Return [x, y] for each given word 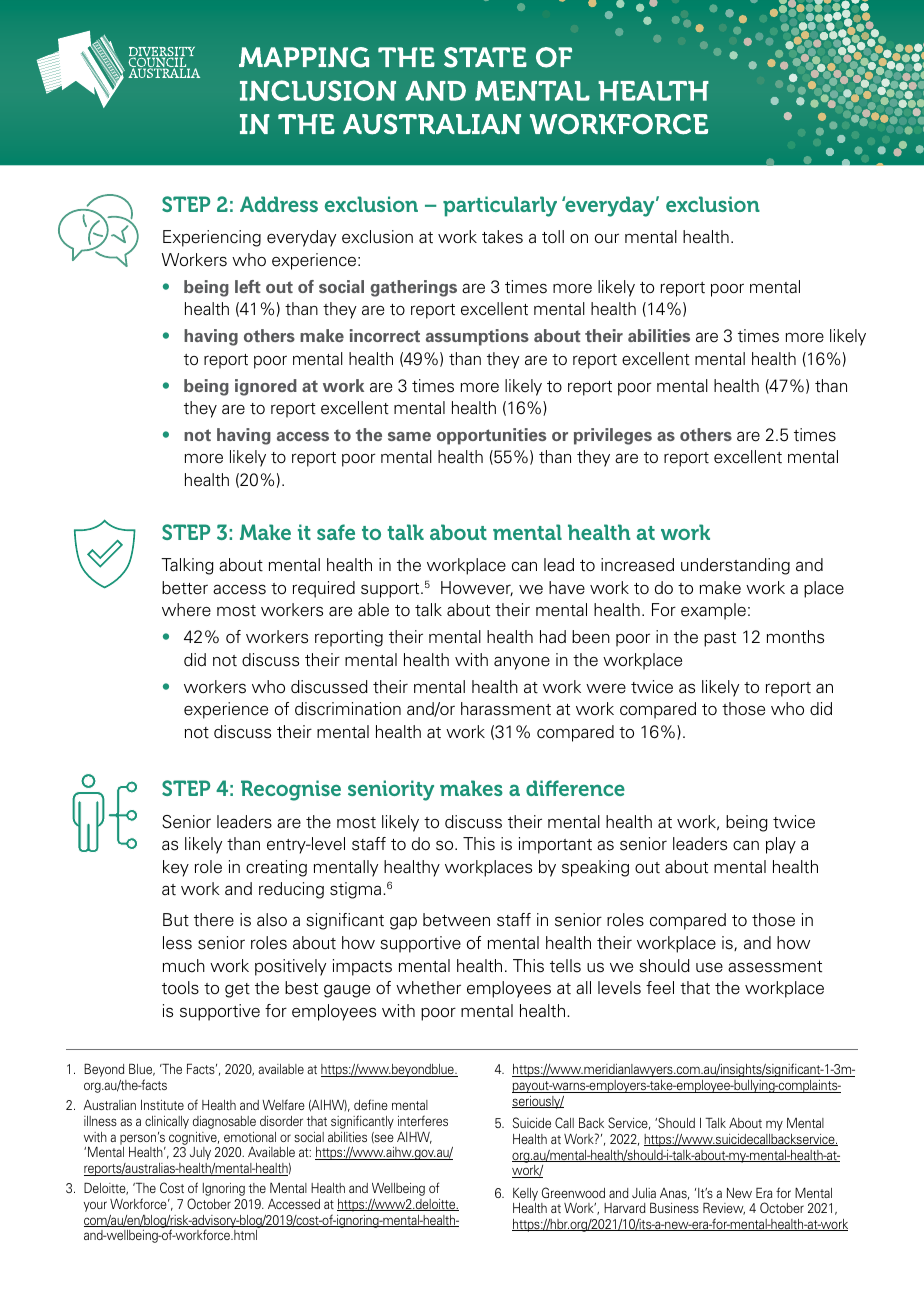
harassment [506, 709]
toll [553, 237]
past [720, 639]
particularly [500, 206]
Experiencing [212, 238]
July [200, 1153]
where [186, 610]
